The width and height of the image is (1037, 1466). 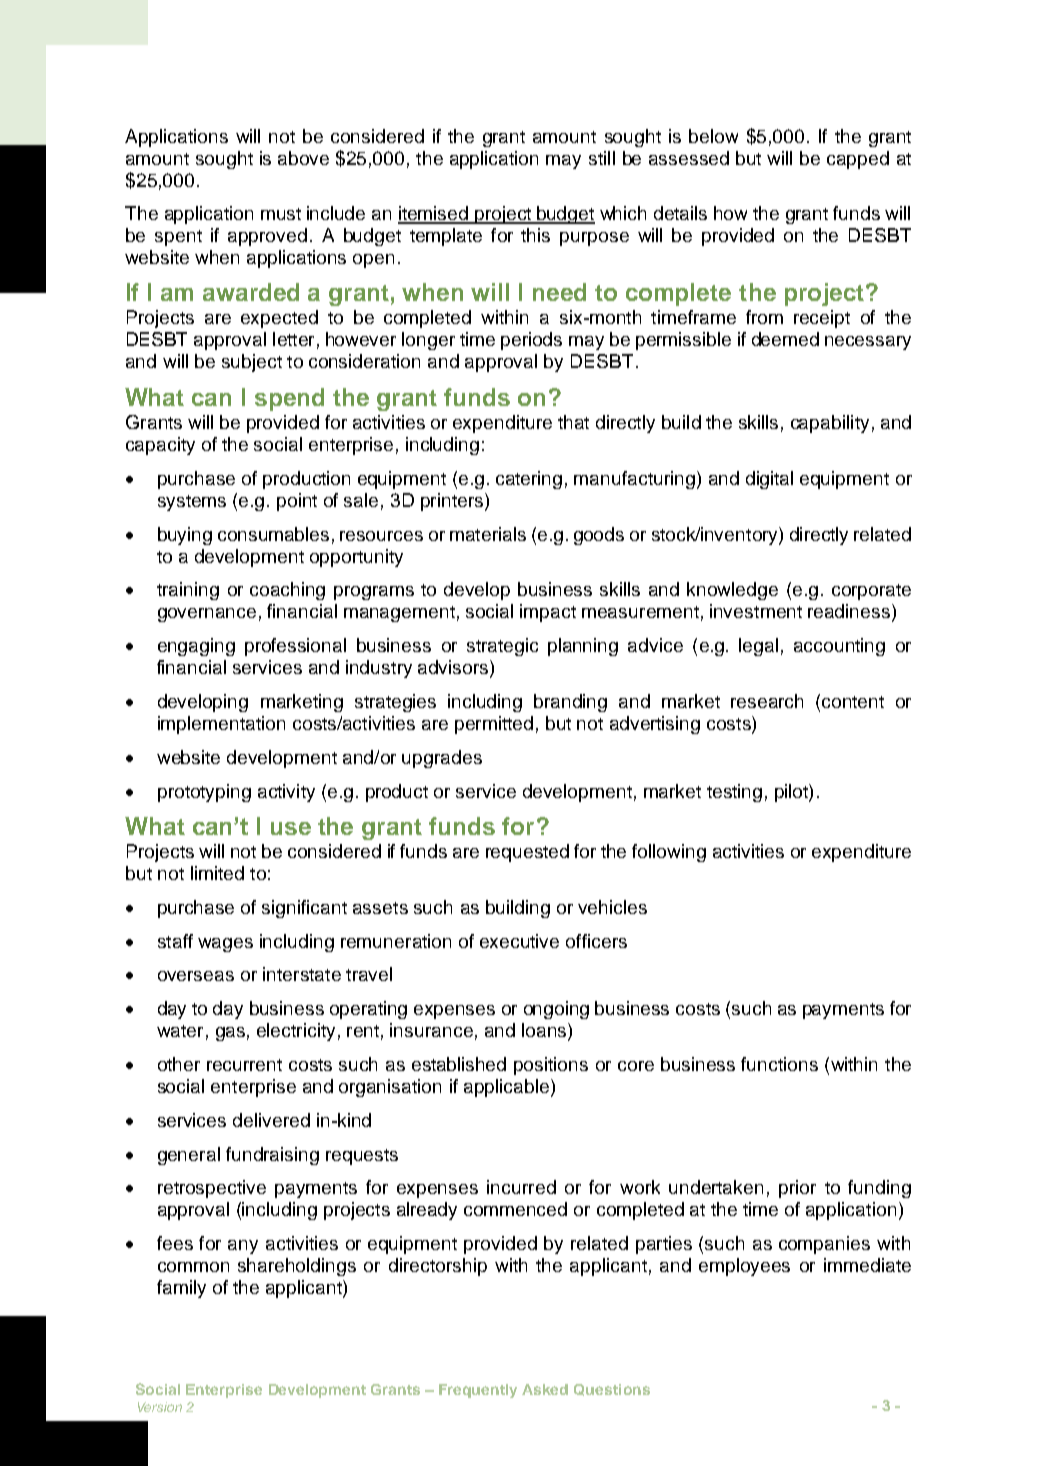 What do you see at coordinates (281, 214) in the image?
I see `must` at bounding box center [281, 214].
